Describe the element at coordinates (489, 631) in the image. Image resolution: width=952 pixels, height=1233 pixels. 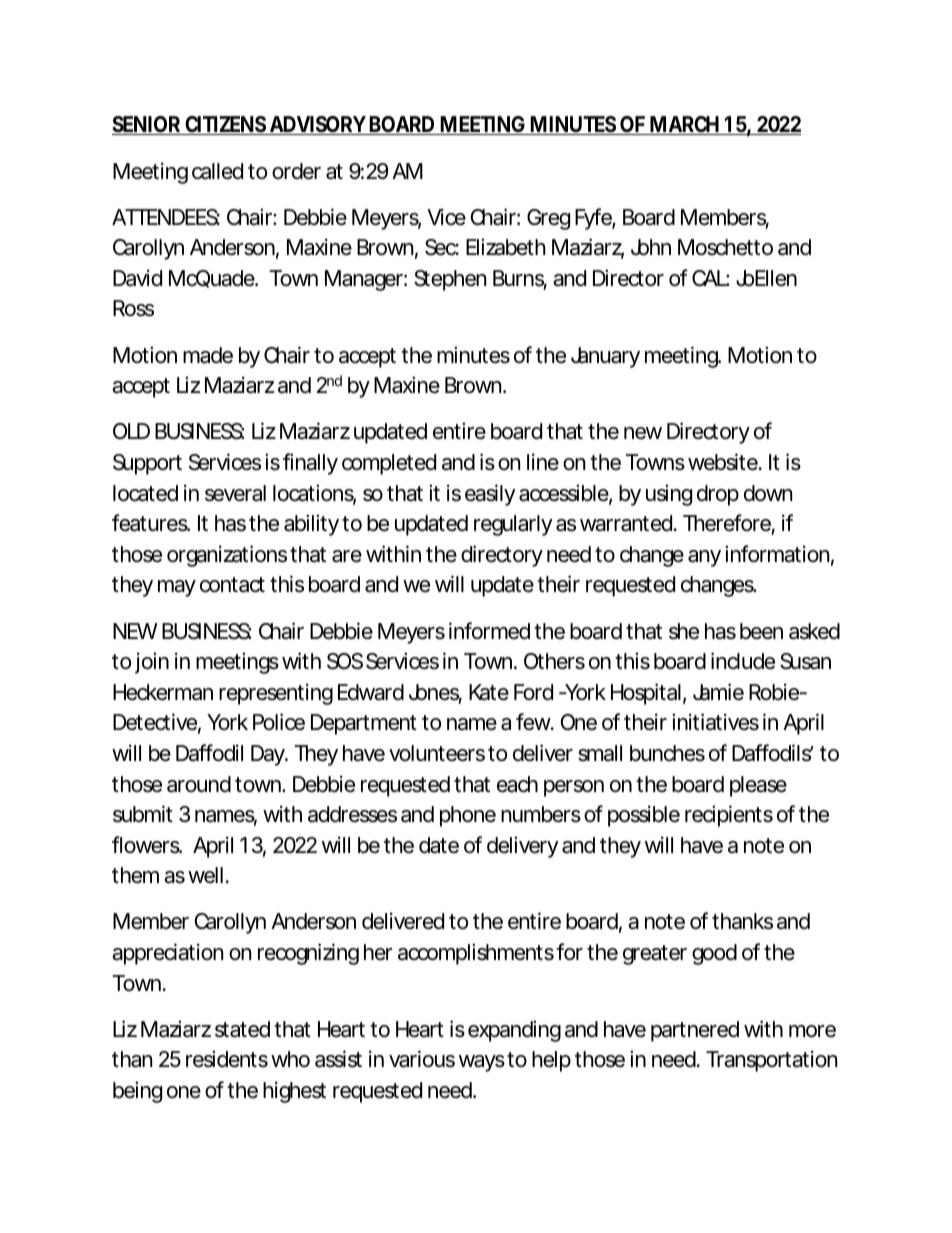
I see `informed` at that location.
